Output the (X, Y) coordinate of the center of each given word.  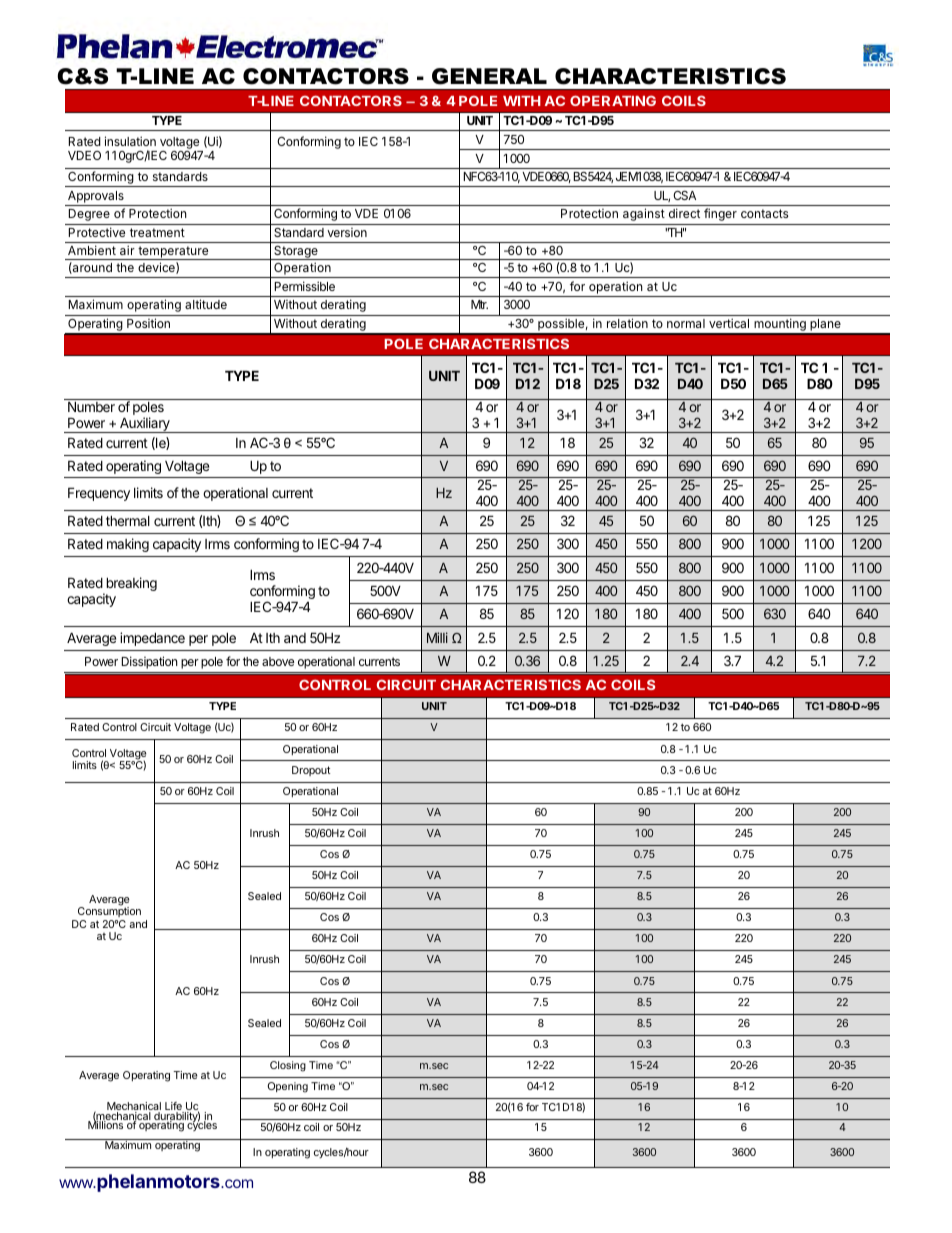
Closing (288, 1066)
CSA (684, 195)
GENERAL (489, 76)
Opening (287, 1087)
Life (174, 1107)
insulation (130, 141)
